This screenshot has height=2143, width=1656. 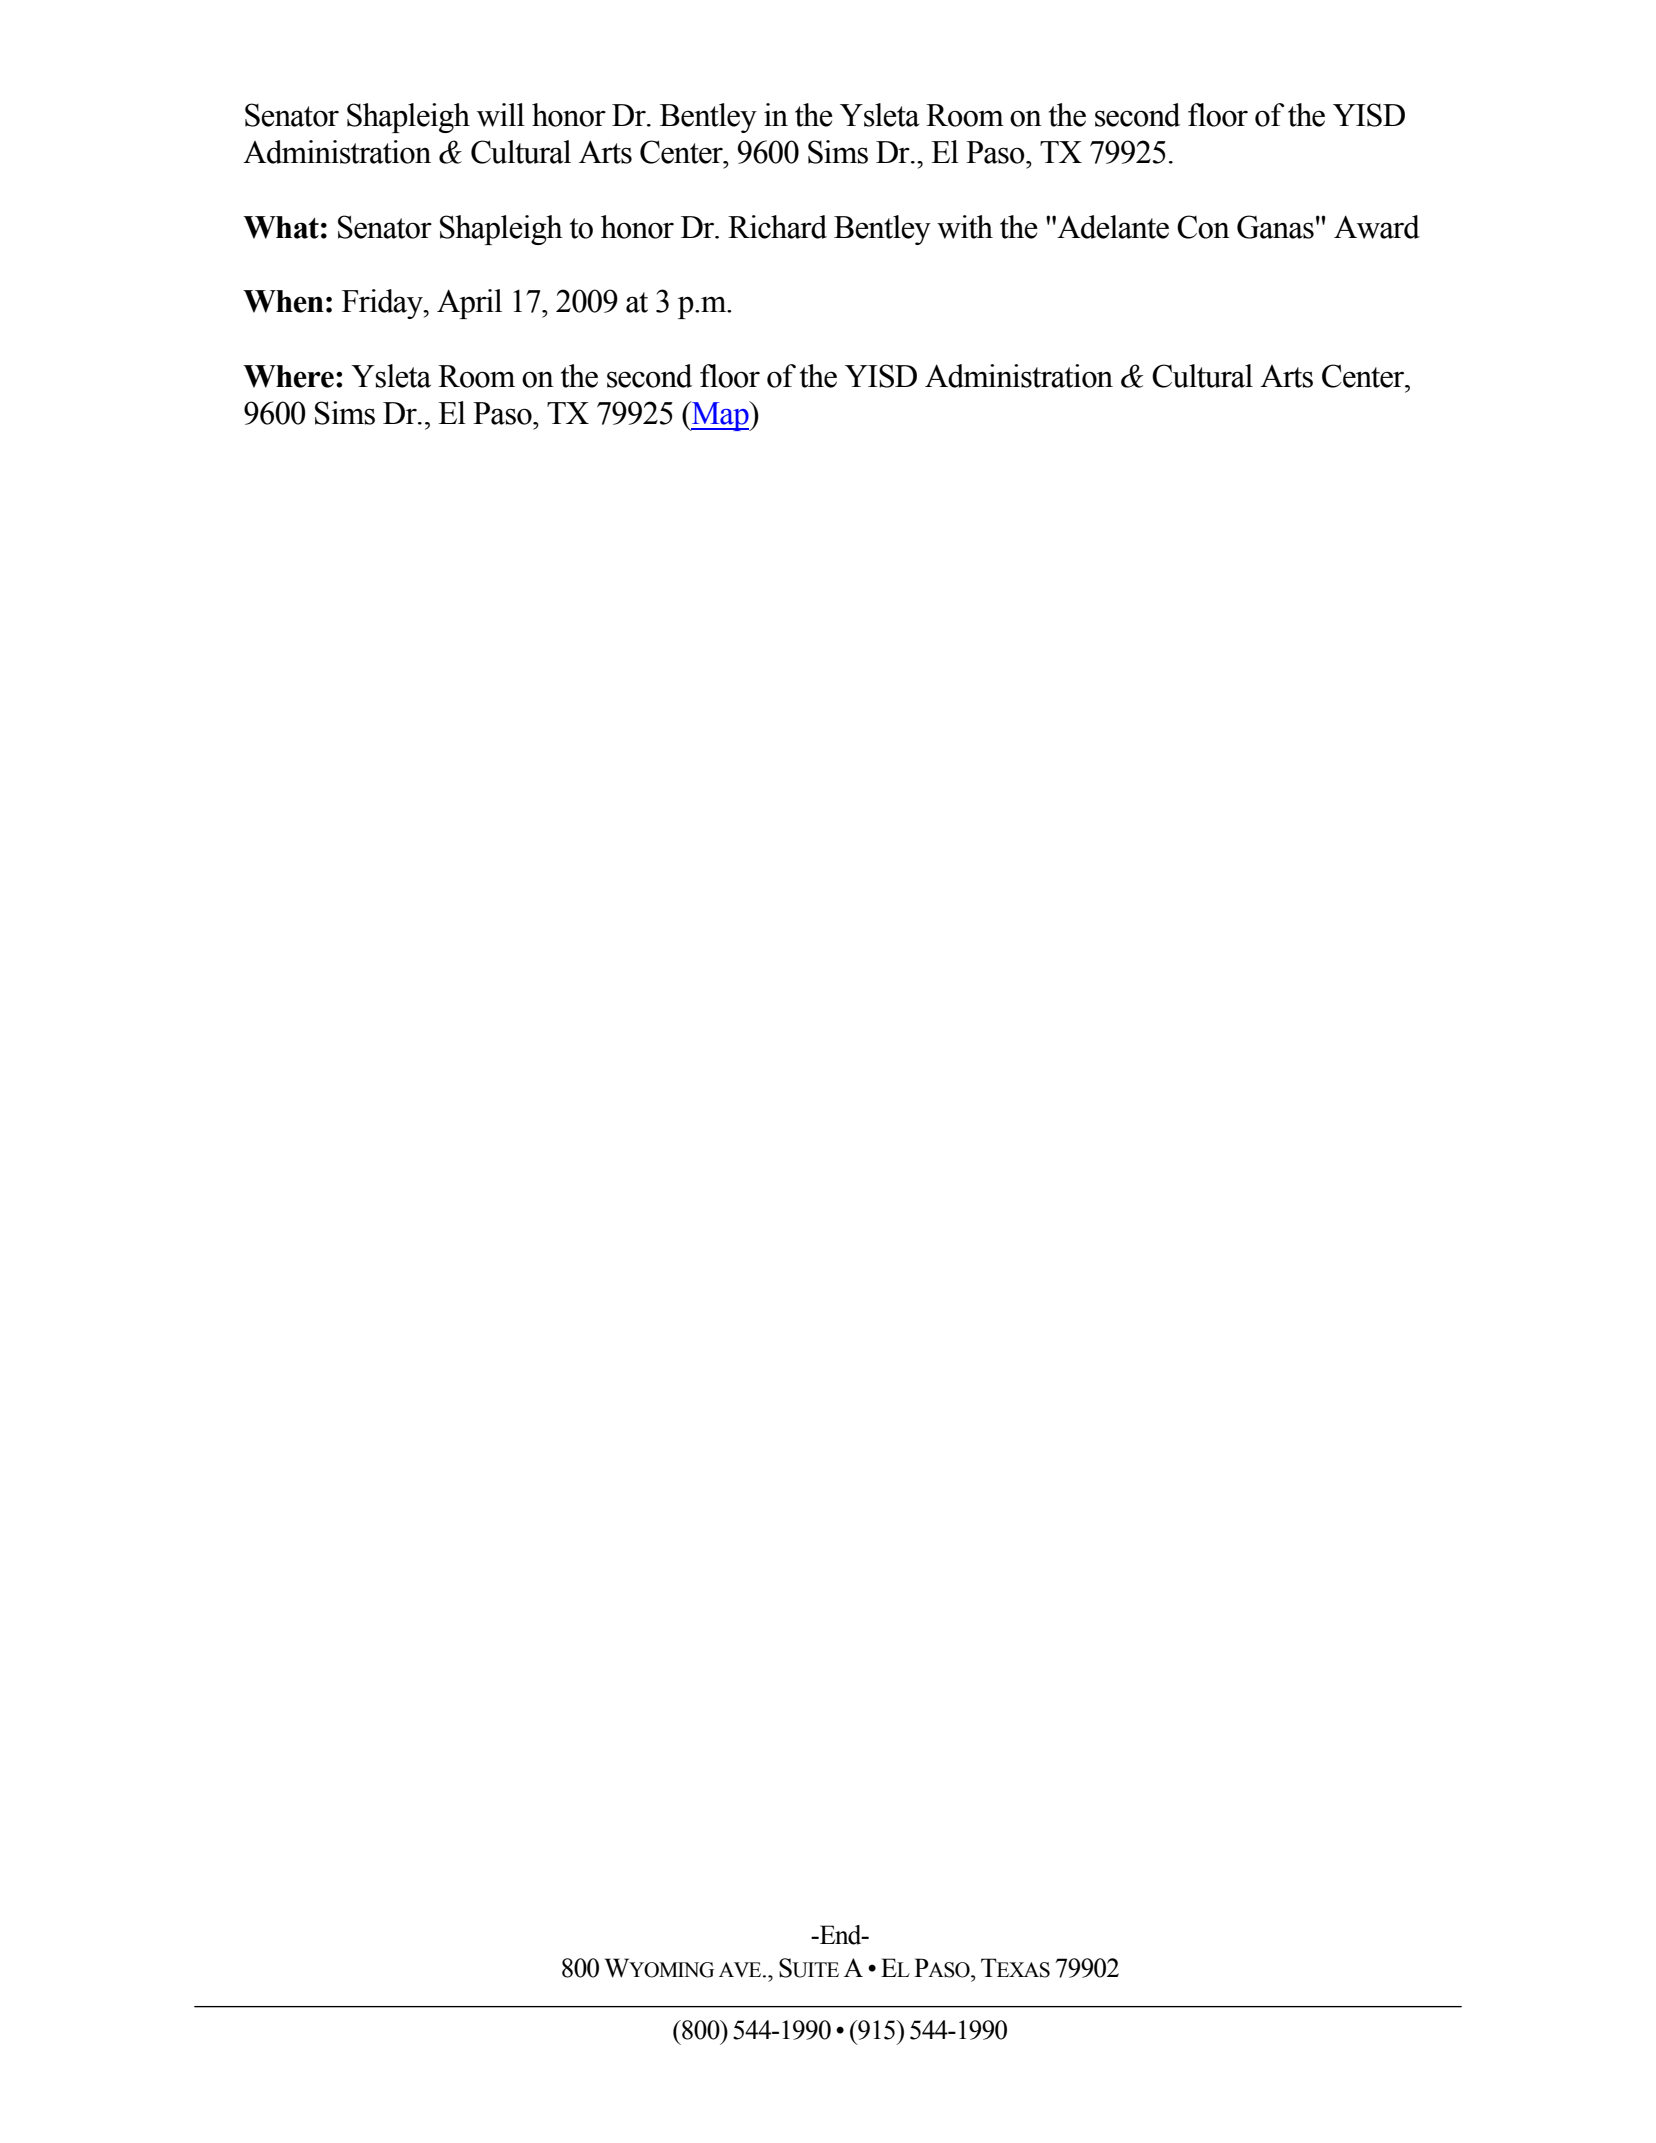 What do you see at coordinates (383, 304) in the screenshot?
I see `Friday` at bounding box center [383, 304].
